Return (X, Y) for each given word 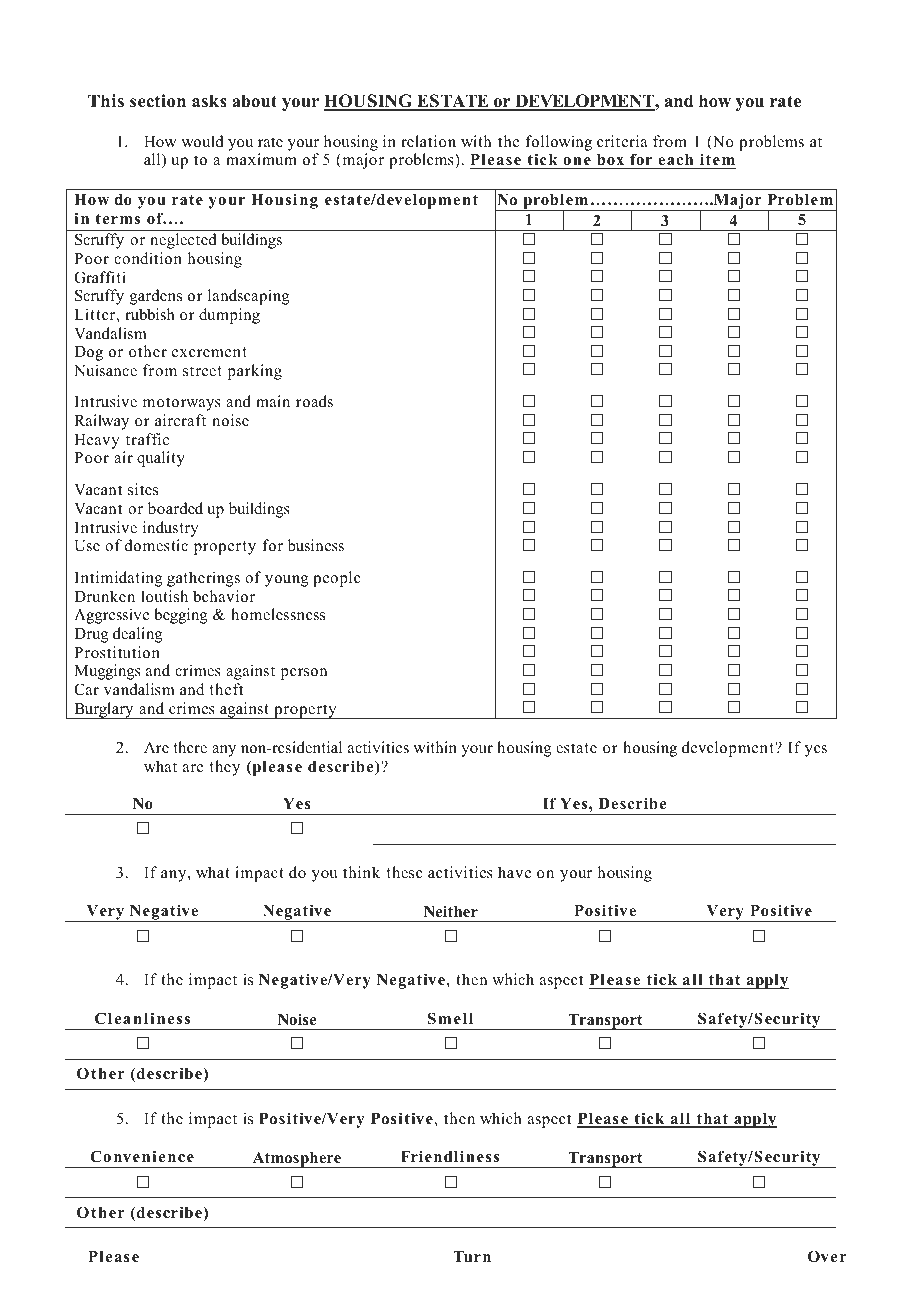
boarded (175, 508)
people (337, 579)
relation (428, 141)
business (316, 545)
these (404, 872)
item (717, 159)
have (514, 872)
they (224, 768)
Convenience (142, 1156)
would (203, 141)
